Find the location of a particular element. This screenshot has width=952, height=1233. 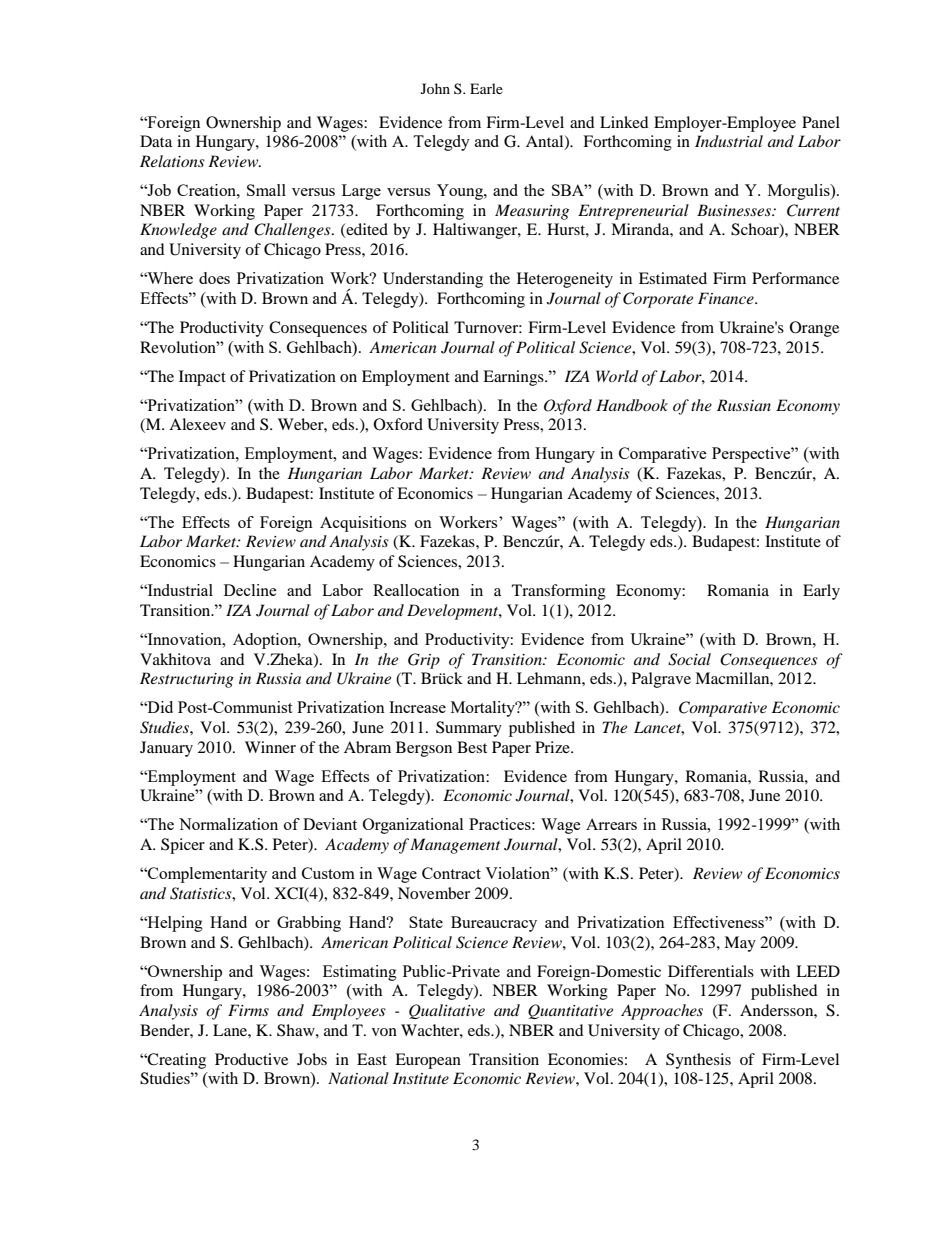

Finance is located at coordinates (727, 298).
